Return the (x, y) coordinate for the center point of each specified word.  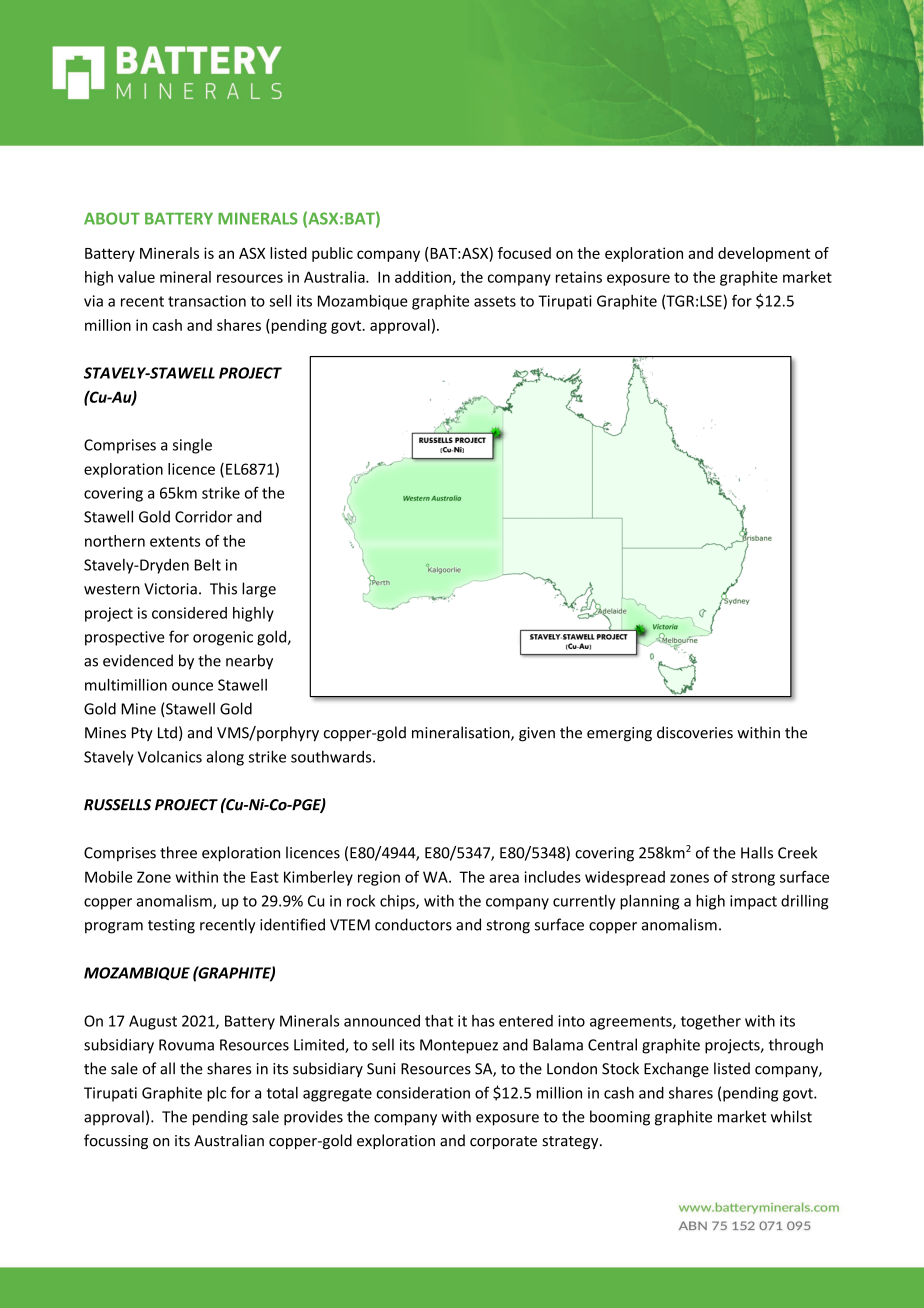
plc (216, 1094)
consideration (423, 1093)
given (537, 734)
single (192, 446)
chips (398, 902)
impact (753, 902)
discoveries (695, 732)
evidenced (138, 660)
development (764, 254)
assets (495, 301)
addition (424, 278)
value (136, 277)
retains (579, 277)
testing (171, 926)
